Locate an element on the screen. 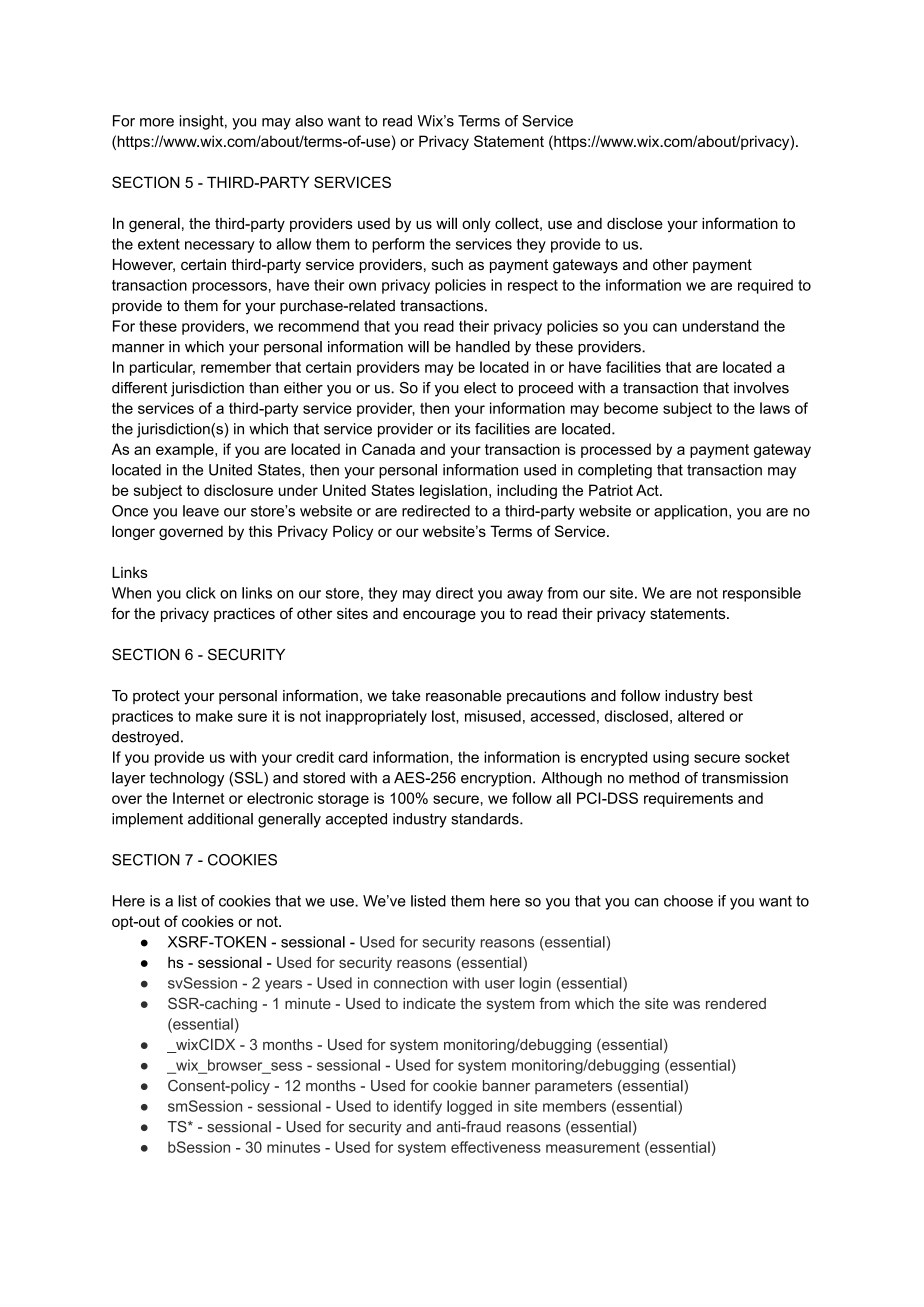 The width and height of the screenshot is (924, 1307). involves is located at coordinates (761, 388).
